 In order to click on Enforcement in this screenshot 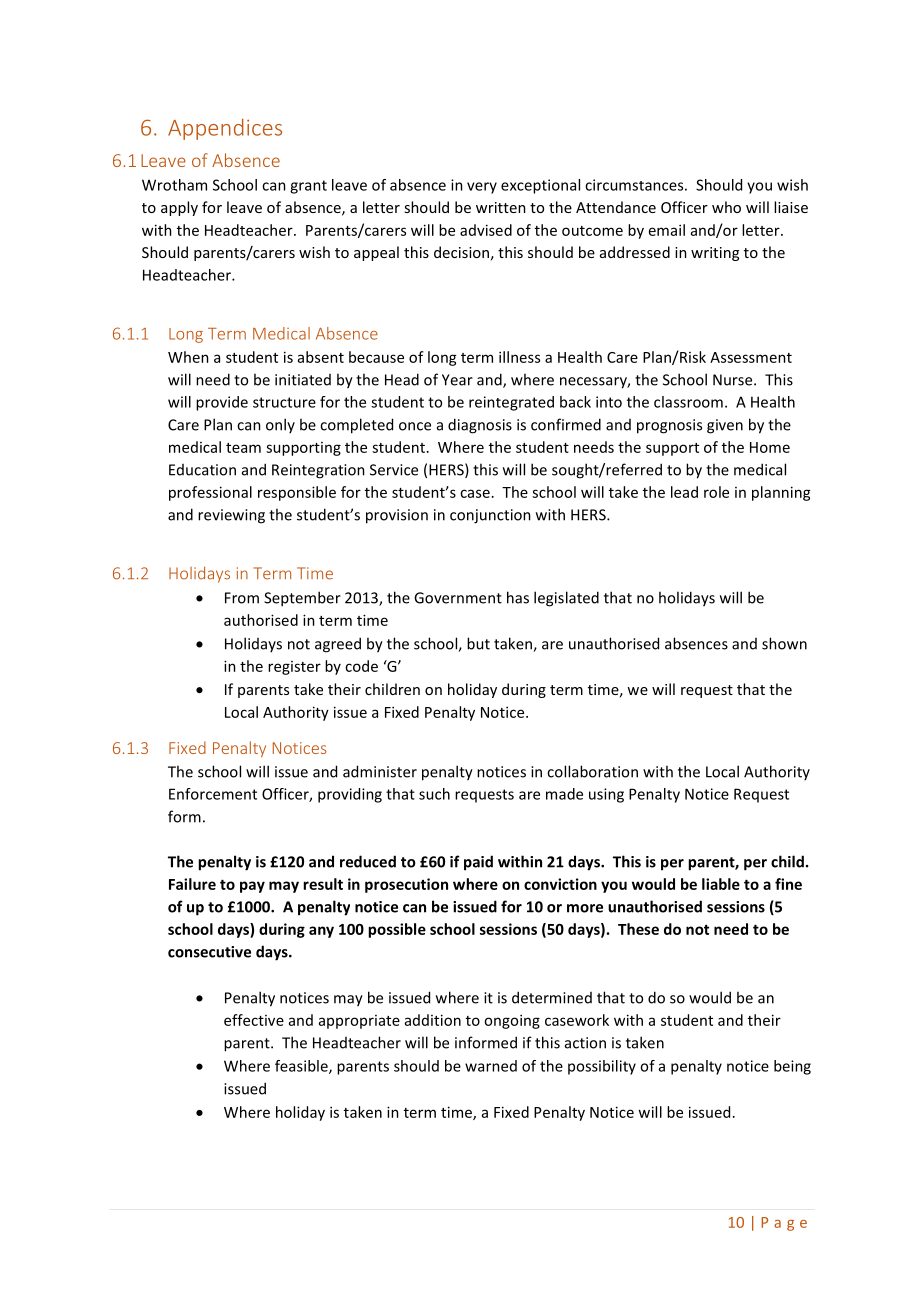, I will do `click(213, 794)`.
